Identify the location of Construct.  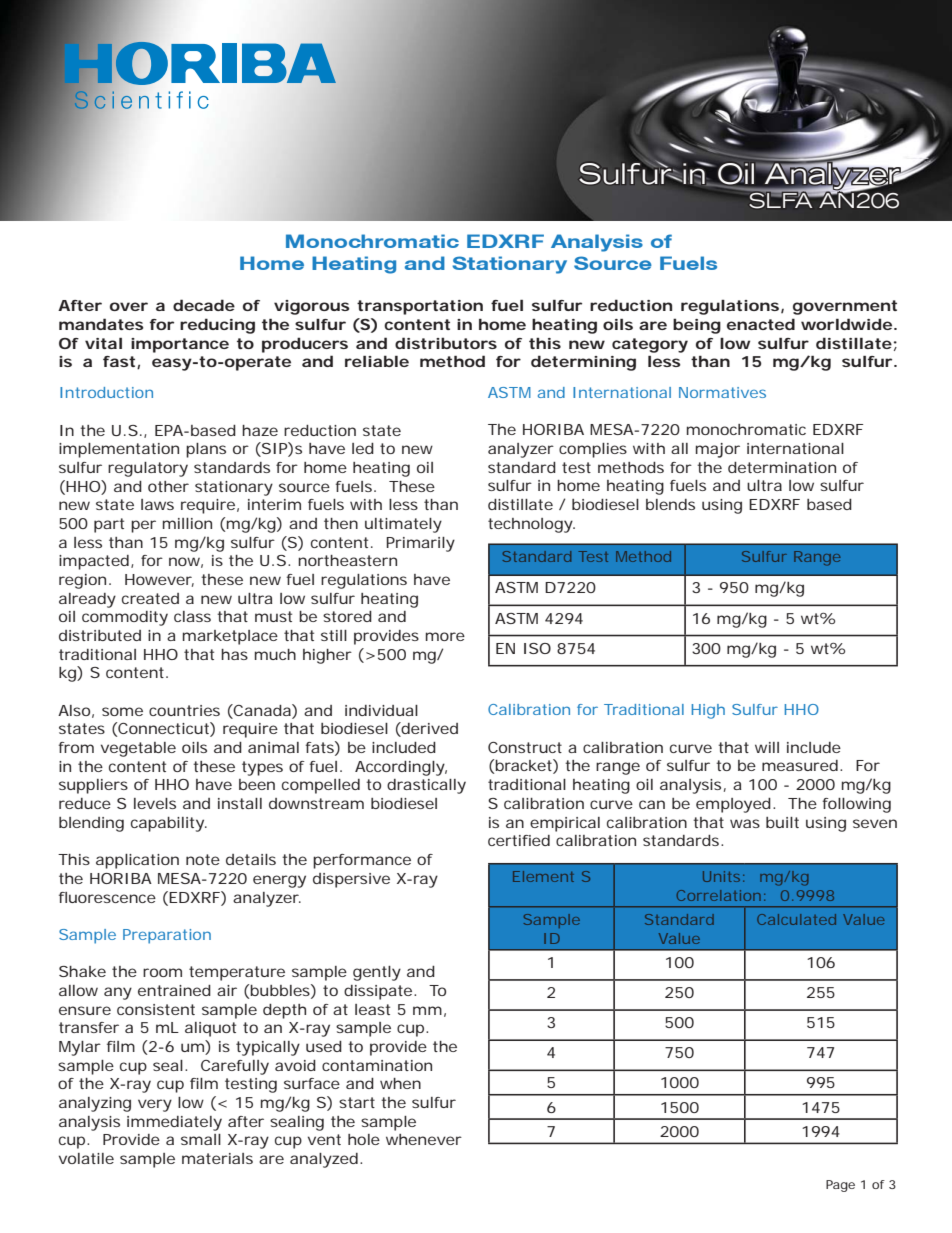
(525, 747).
